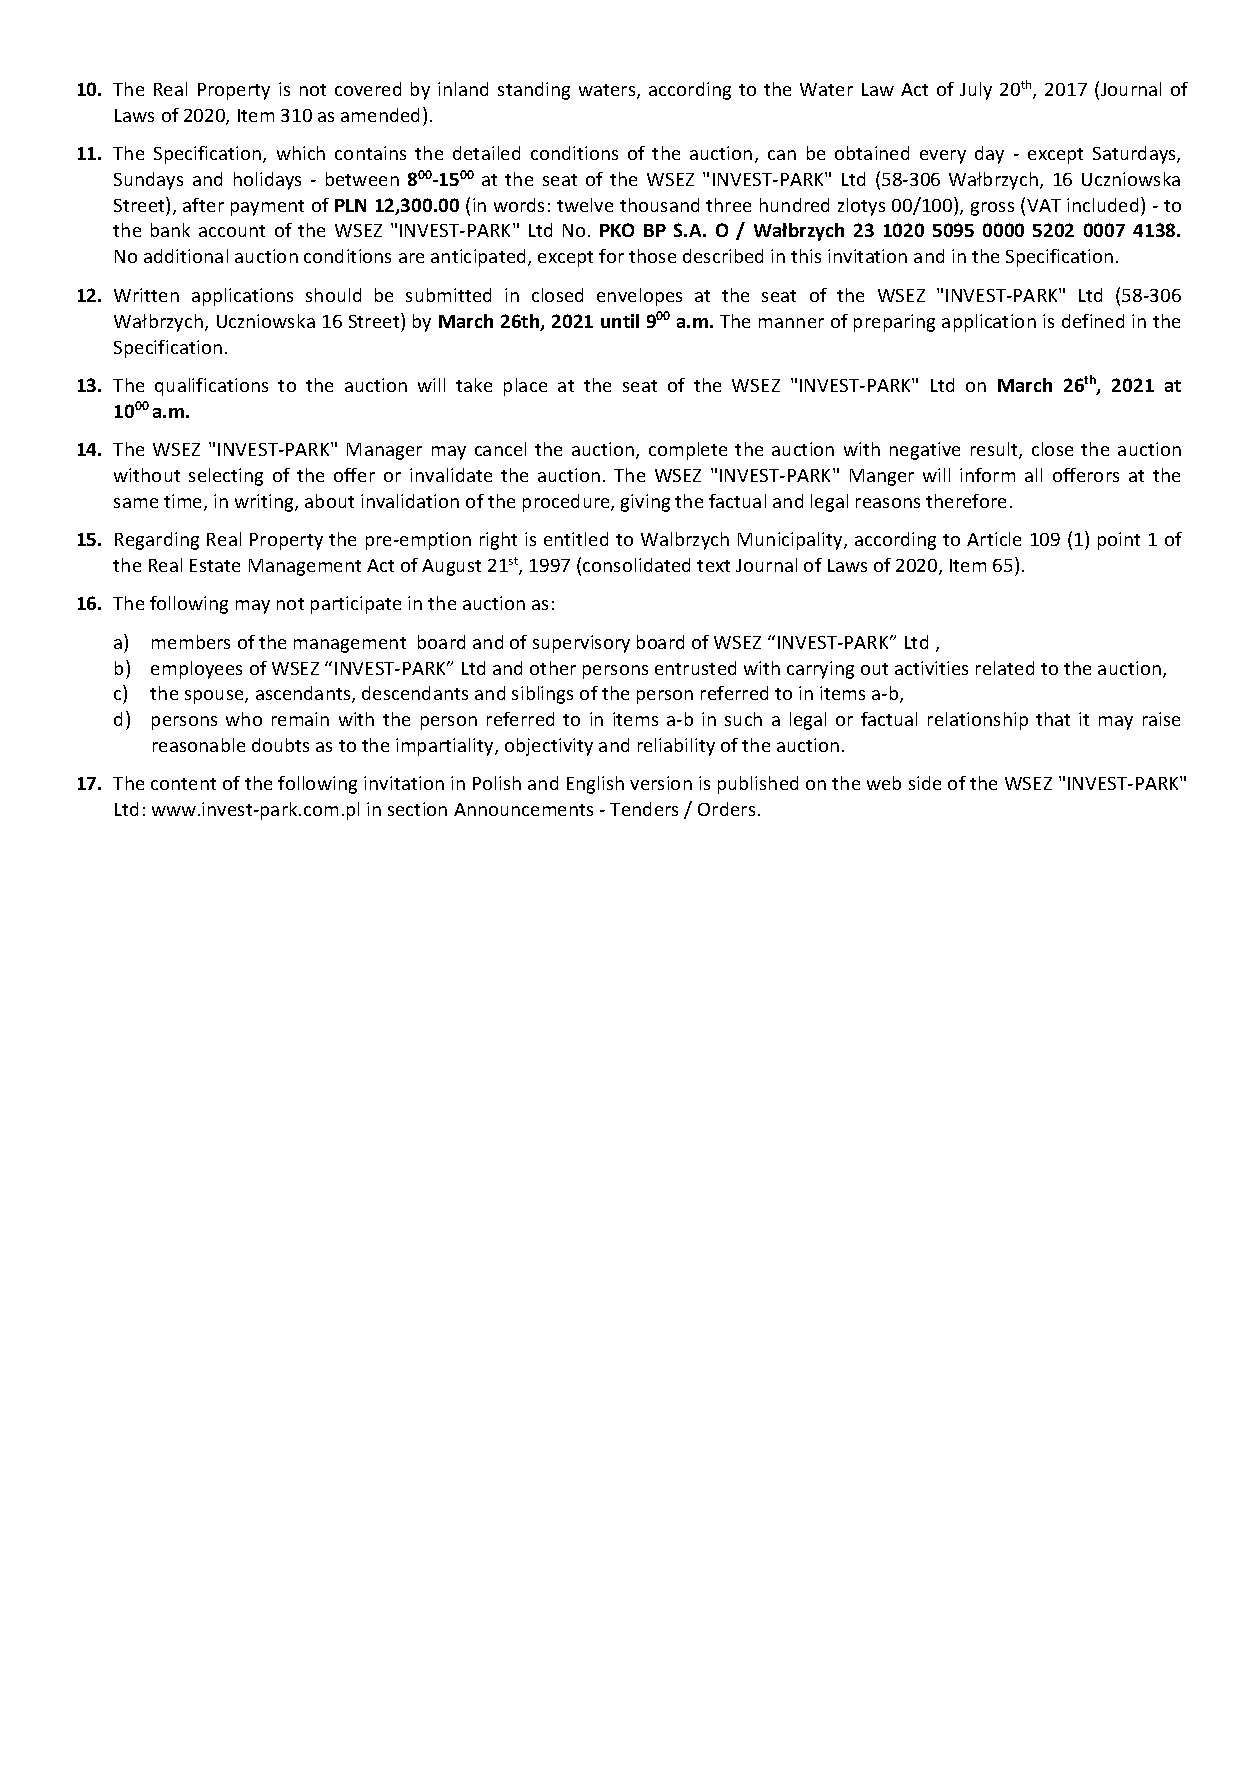 The image size is (1258, 1779). I want to click on standing, so click(534, 91).
